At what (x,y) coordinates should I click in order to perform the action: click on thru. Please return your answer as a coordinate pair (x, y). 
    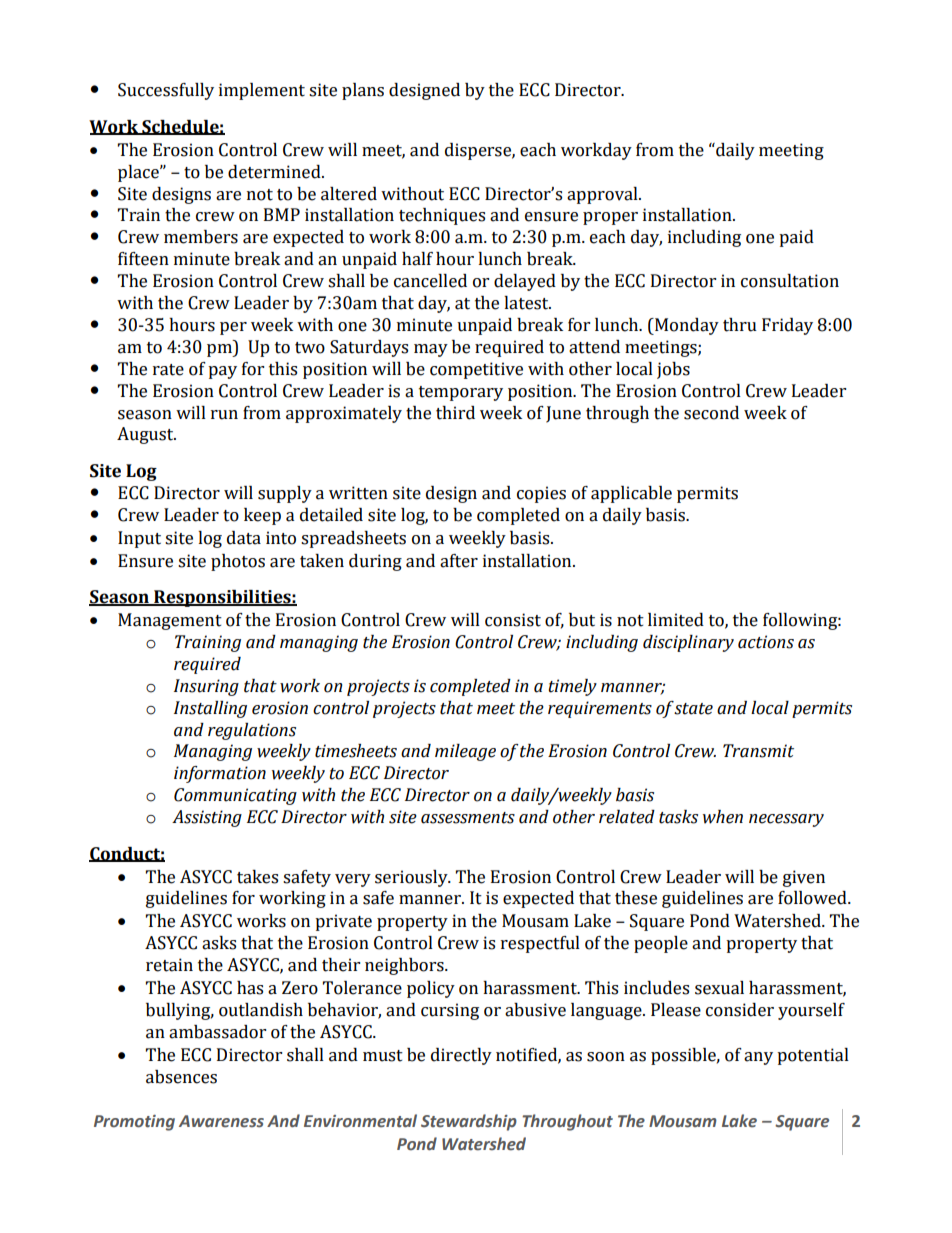
    Looking at the image, I should click on (740, 325).
